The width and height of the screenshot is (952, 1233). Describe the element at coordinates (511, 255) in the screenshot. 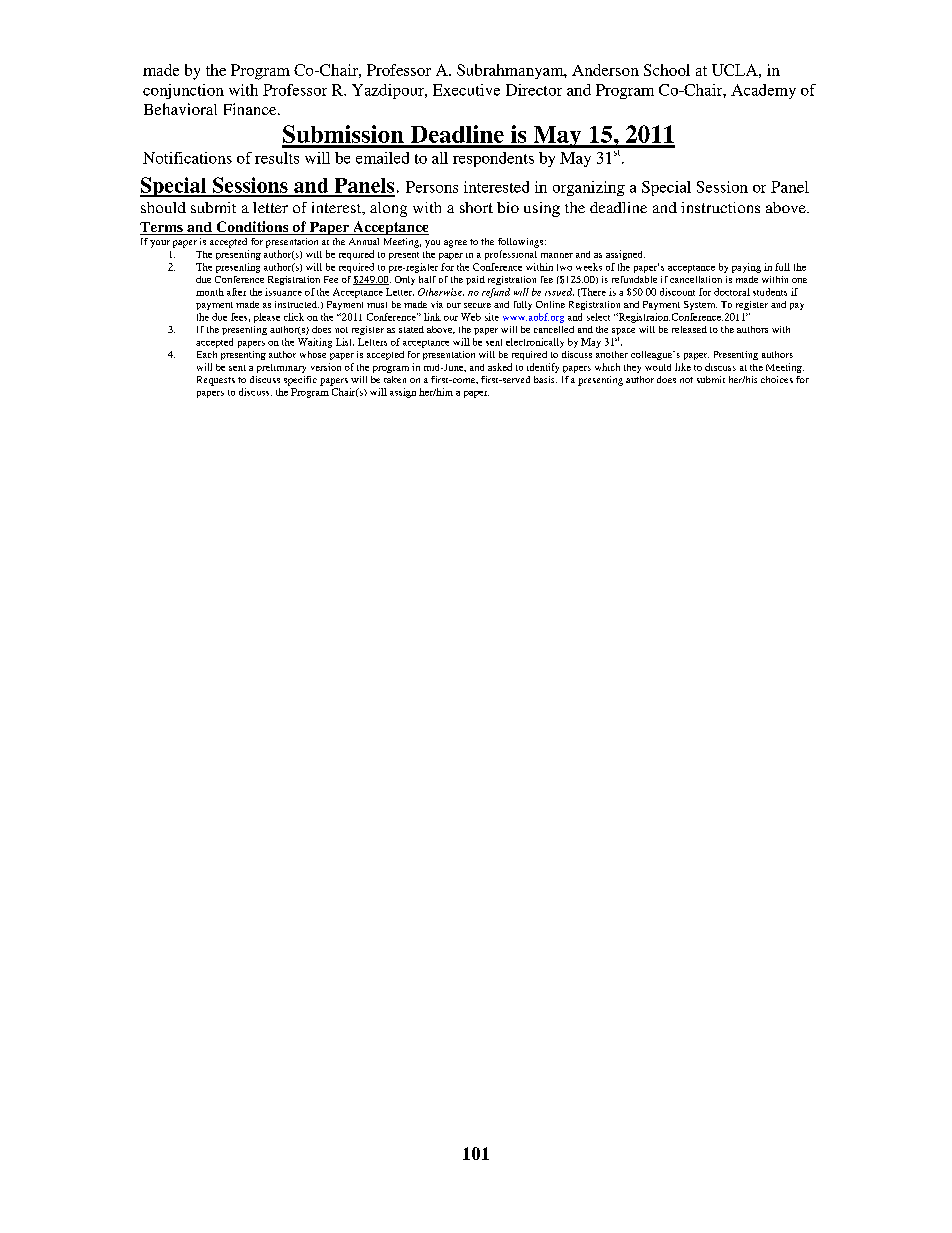

I see `professional` at that location.
